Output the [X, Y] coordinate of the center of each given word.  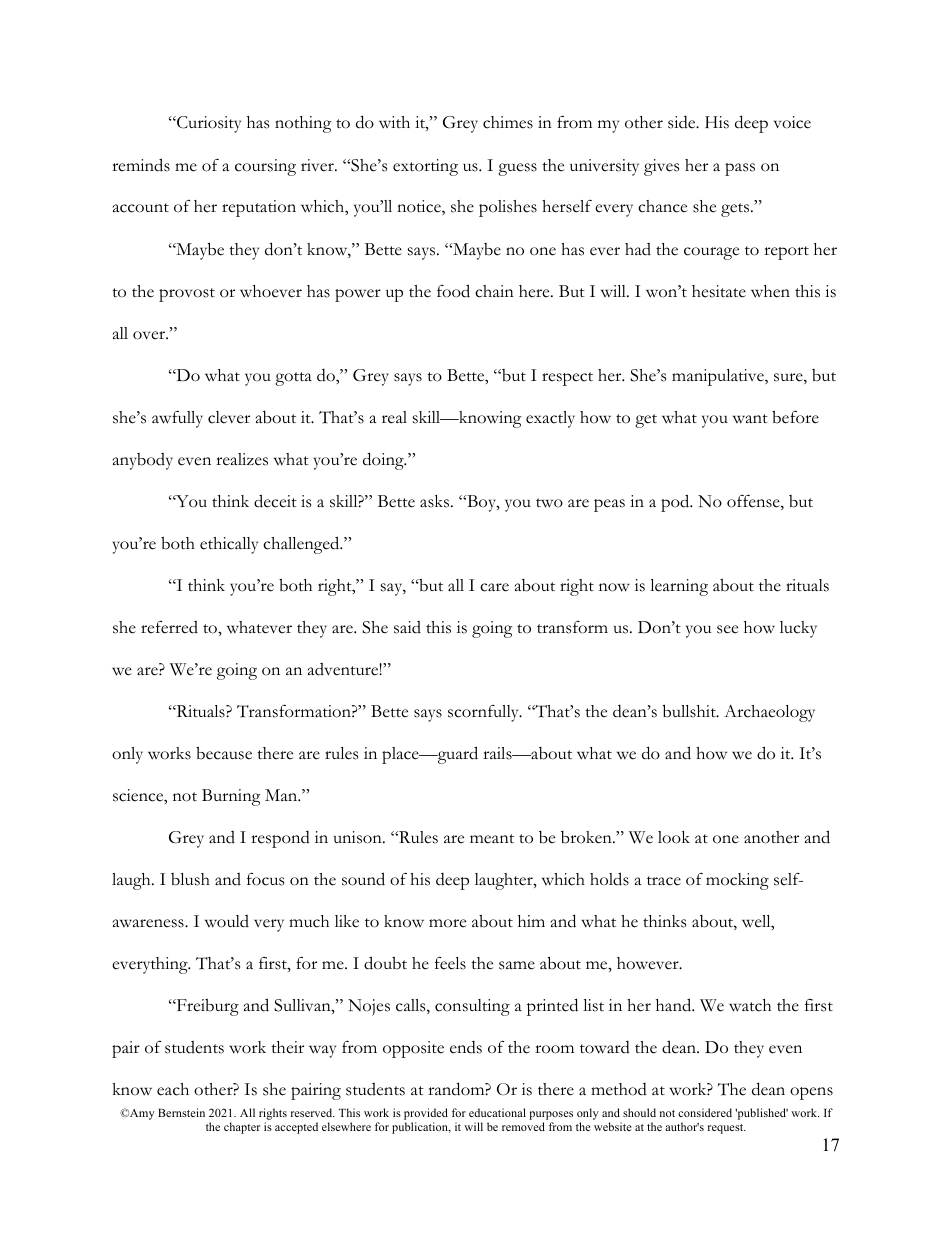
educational [497, 1112]
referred [169, 627]
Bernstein [181, 1112]
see [727, 629]
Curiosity [208, 124]
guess [517, 169]
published [761, 1114]
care [494, 587]
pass [740, 169]
